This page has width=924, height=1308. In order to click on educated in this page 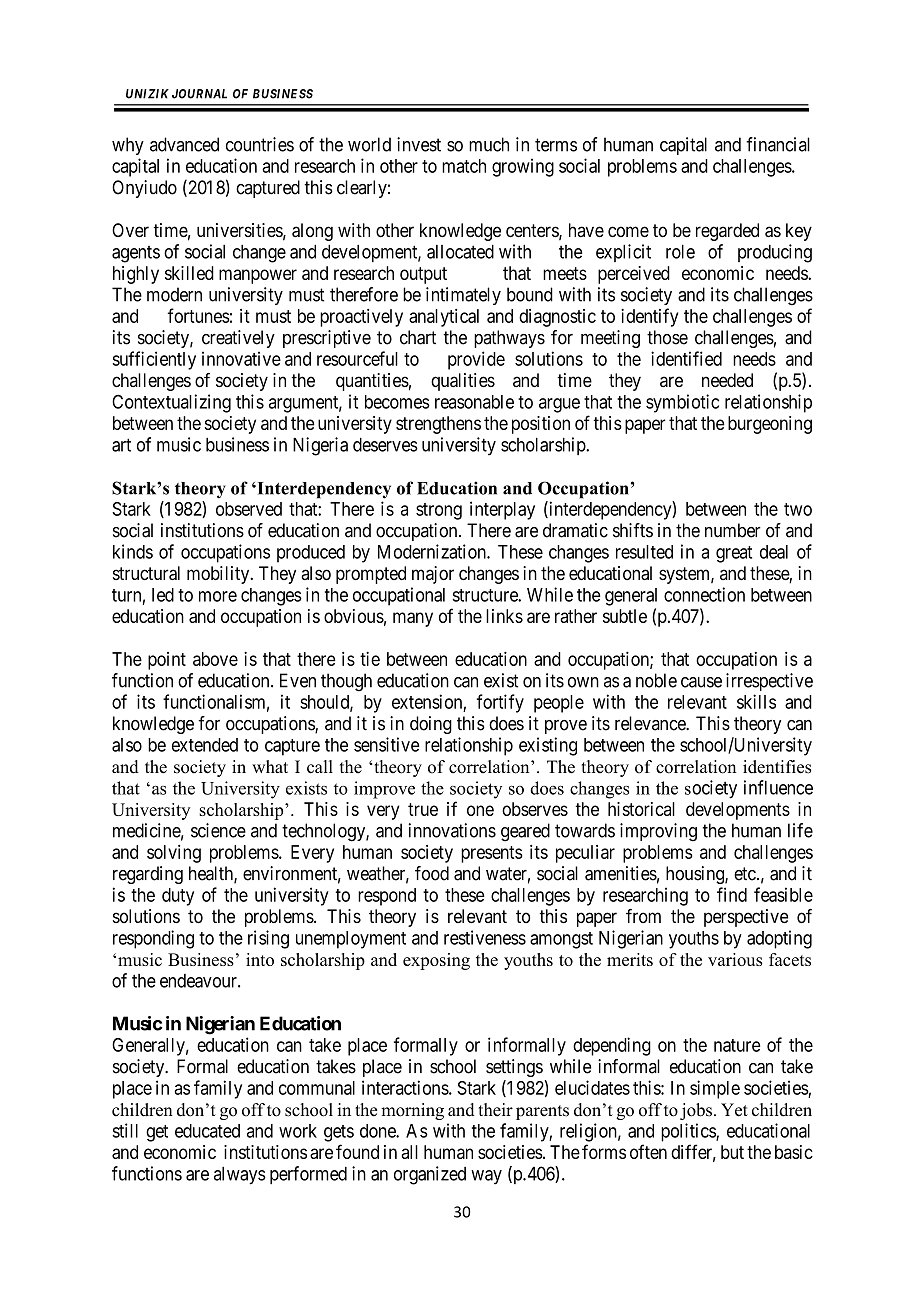, I will do `click(207, 1131)`.
